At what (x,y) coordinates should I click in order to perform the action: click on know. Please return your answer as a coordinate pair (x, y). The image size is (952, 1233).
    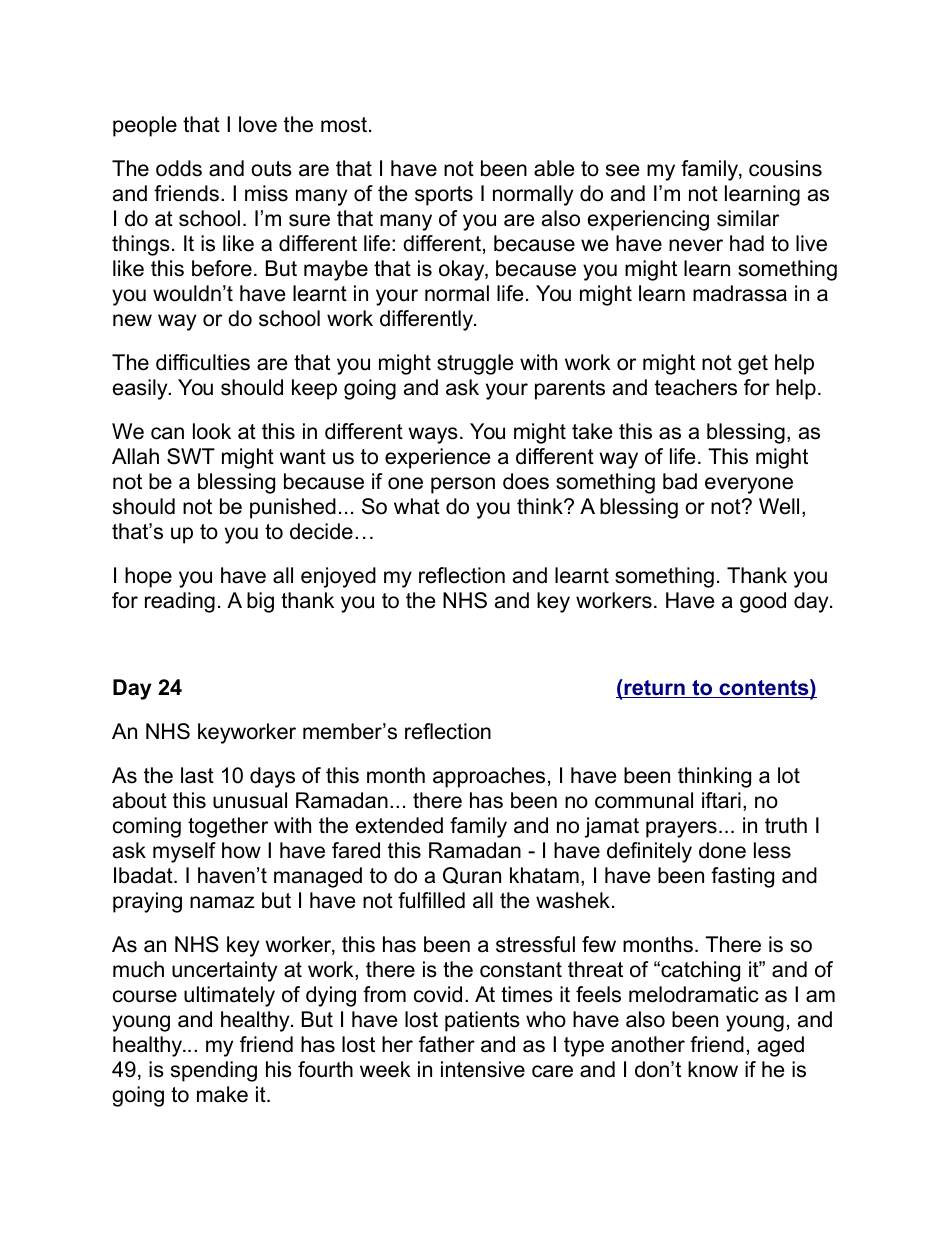
    Looking at the image, I should click on (713, 1069).
